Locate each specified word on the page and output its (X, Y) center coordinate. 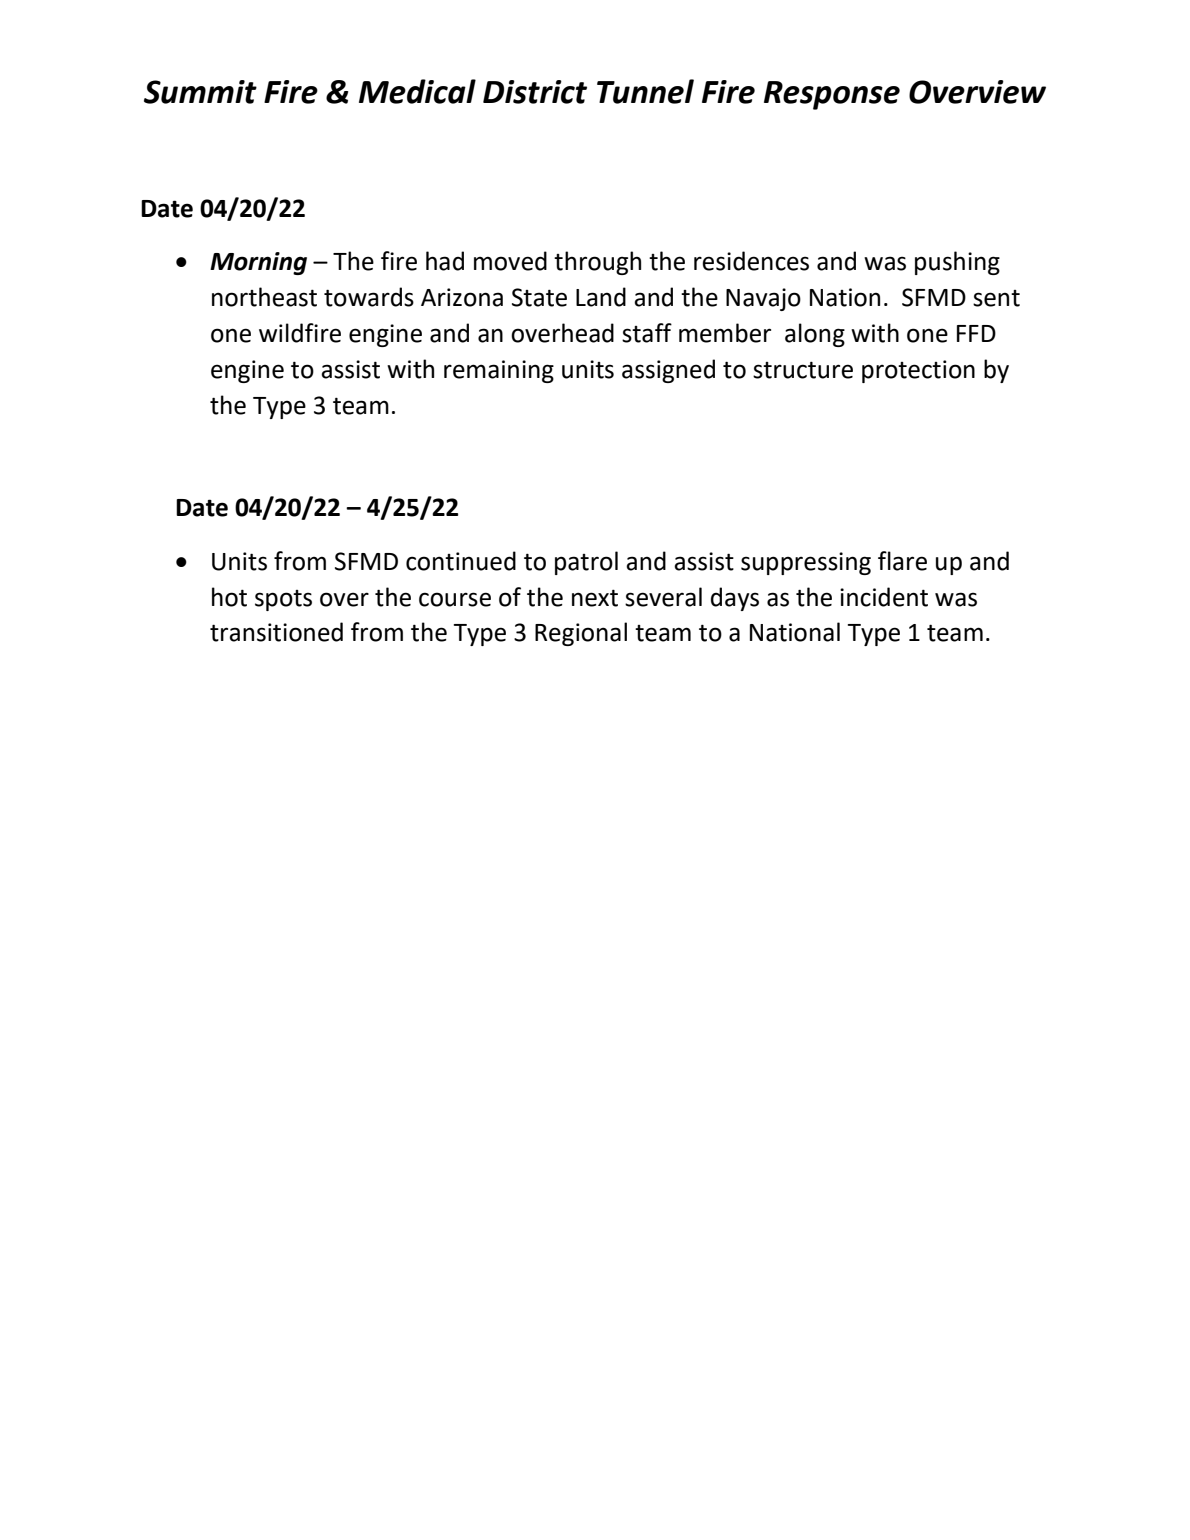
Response (832, 95)
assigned (668, 371)
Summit (200, 92)
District (535, 92)
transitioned (276, 632)
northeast (264, 297)
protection (918, 371)
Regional (581, 634)
